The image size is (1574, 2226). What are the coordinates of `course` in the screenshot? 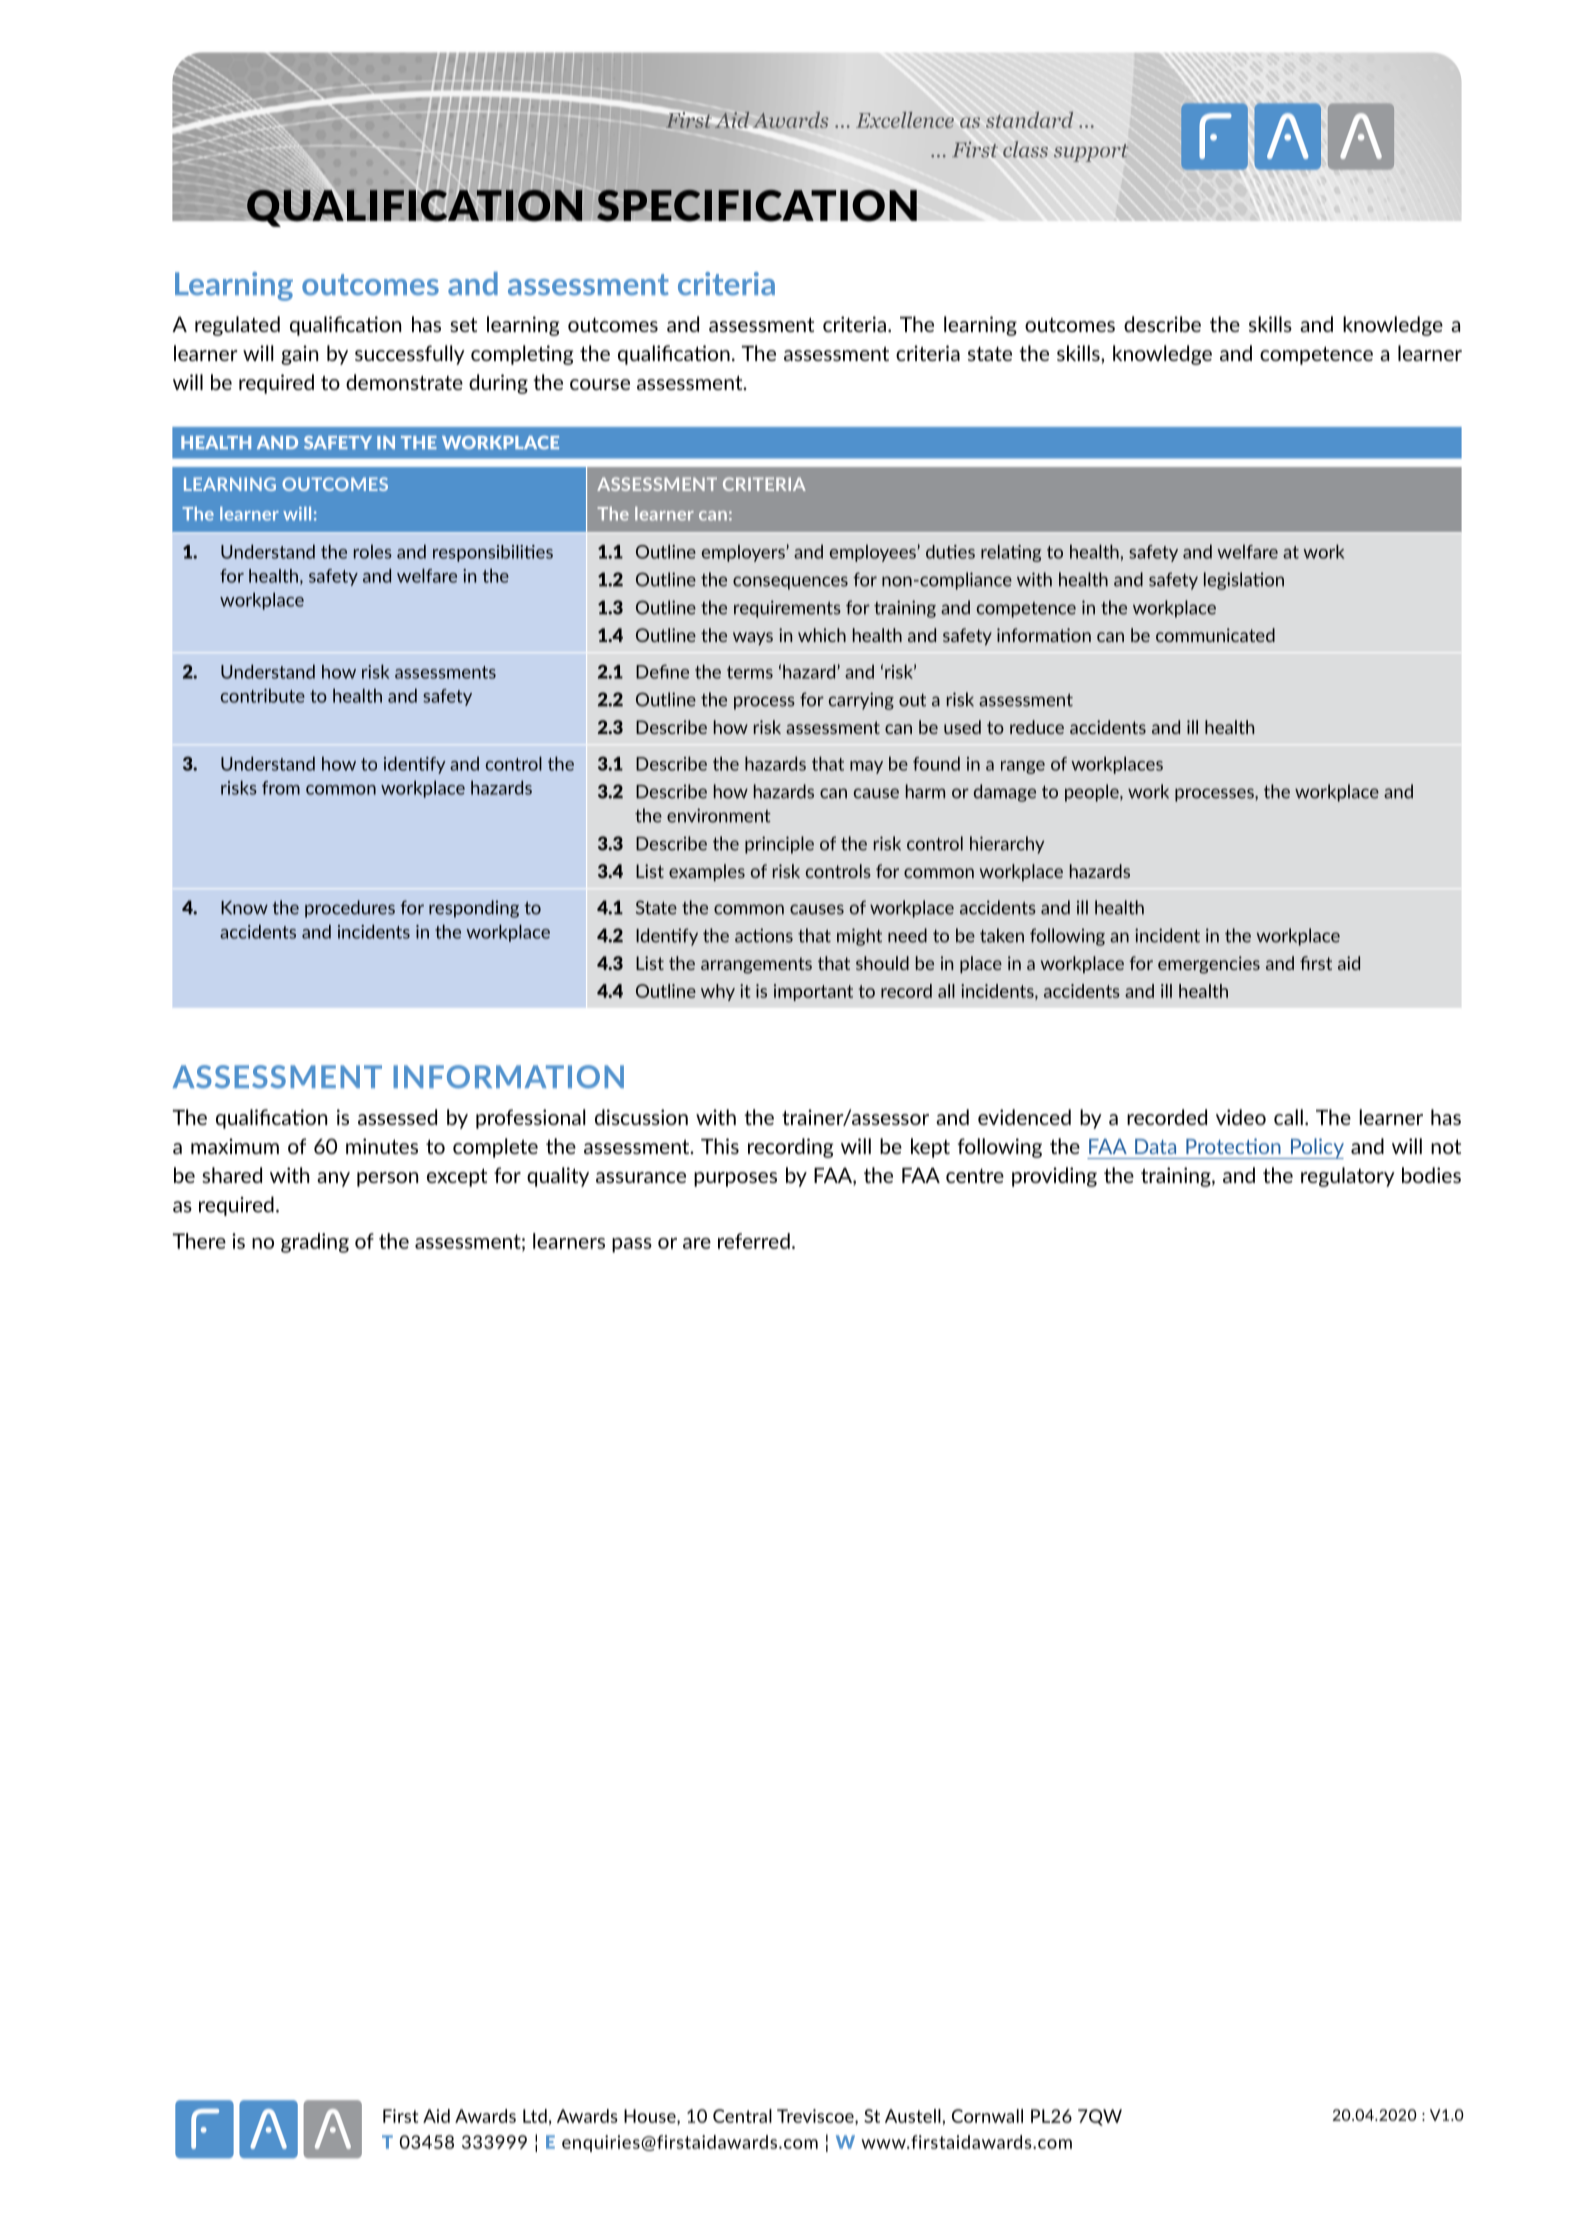 It's located at (600, 384).
